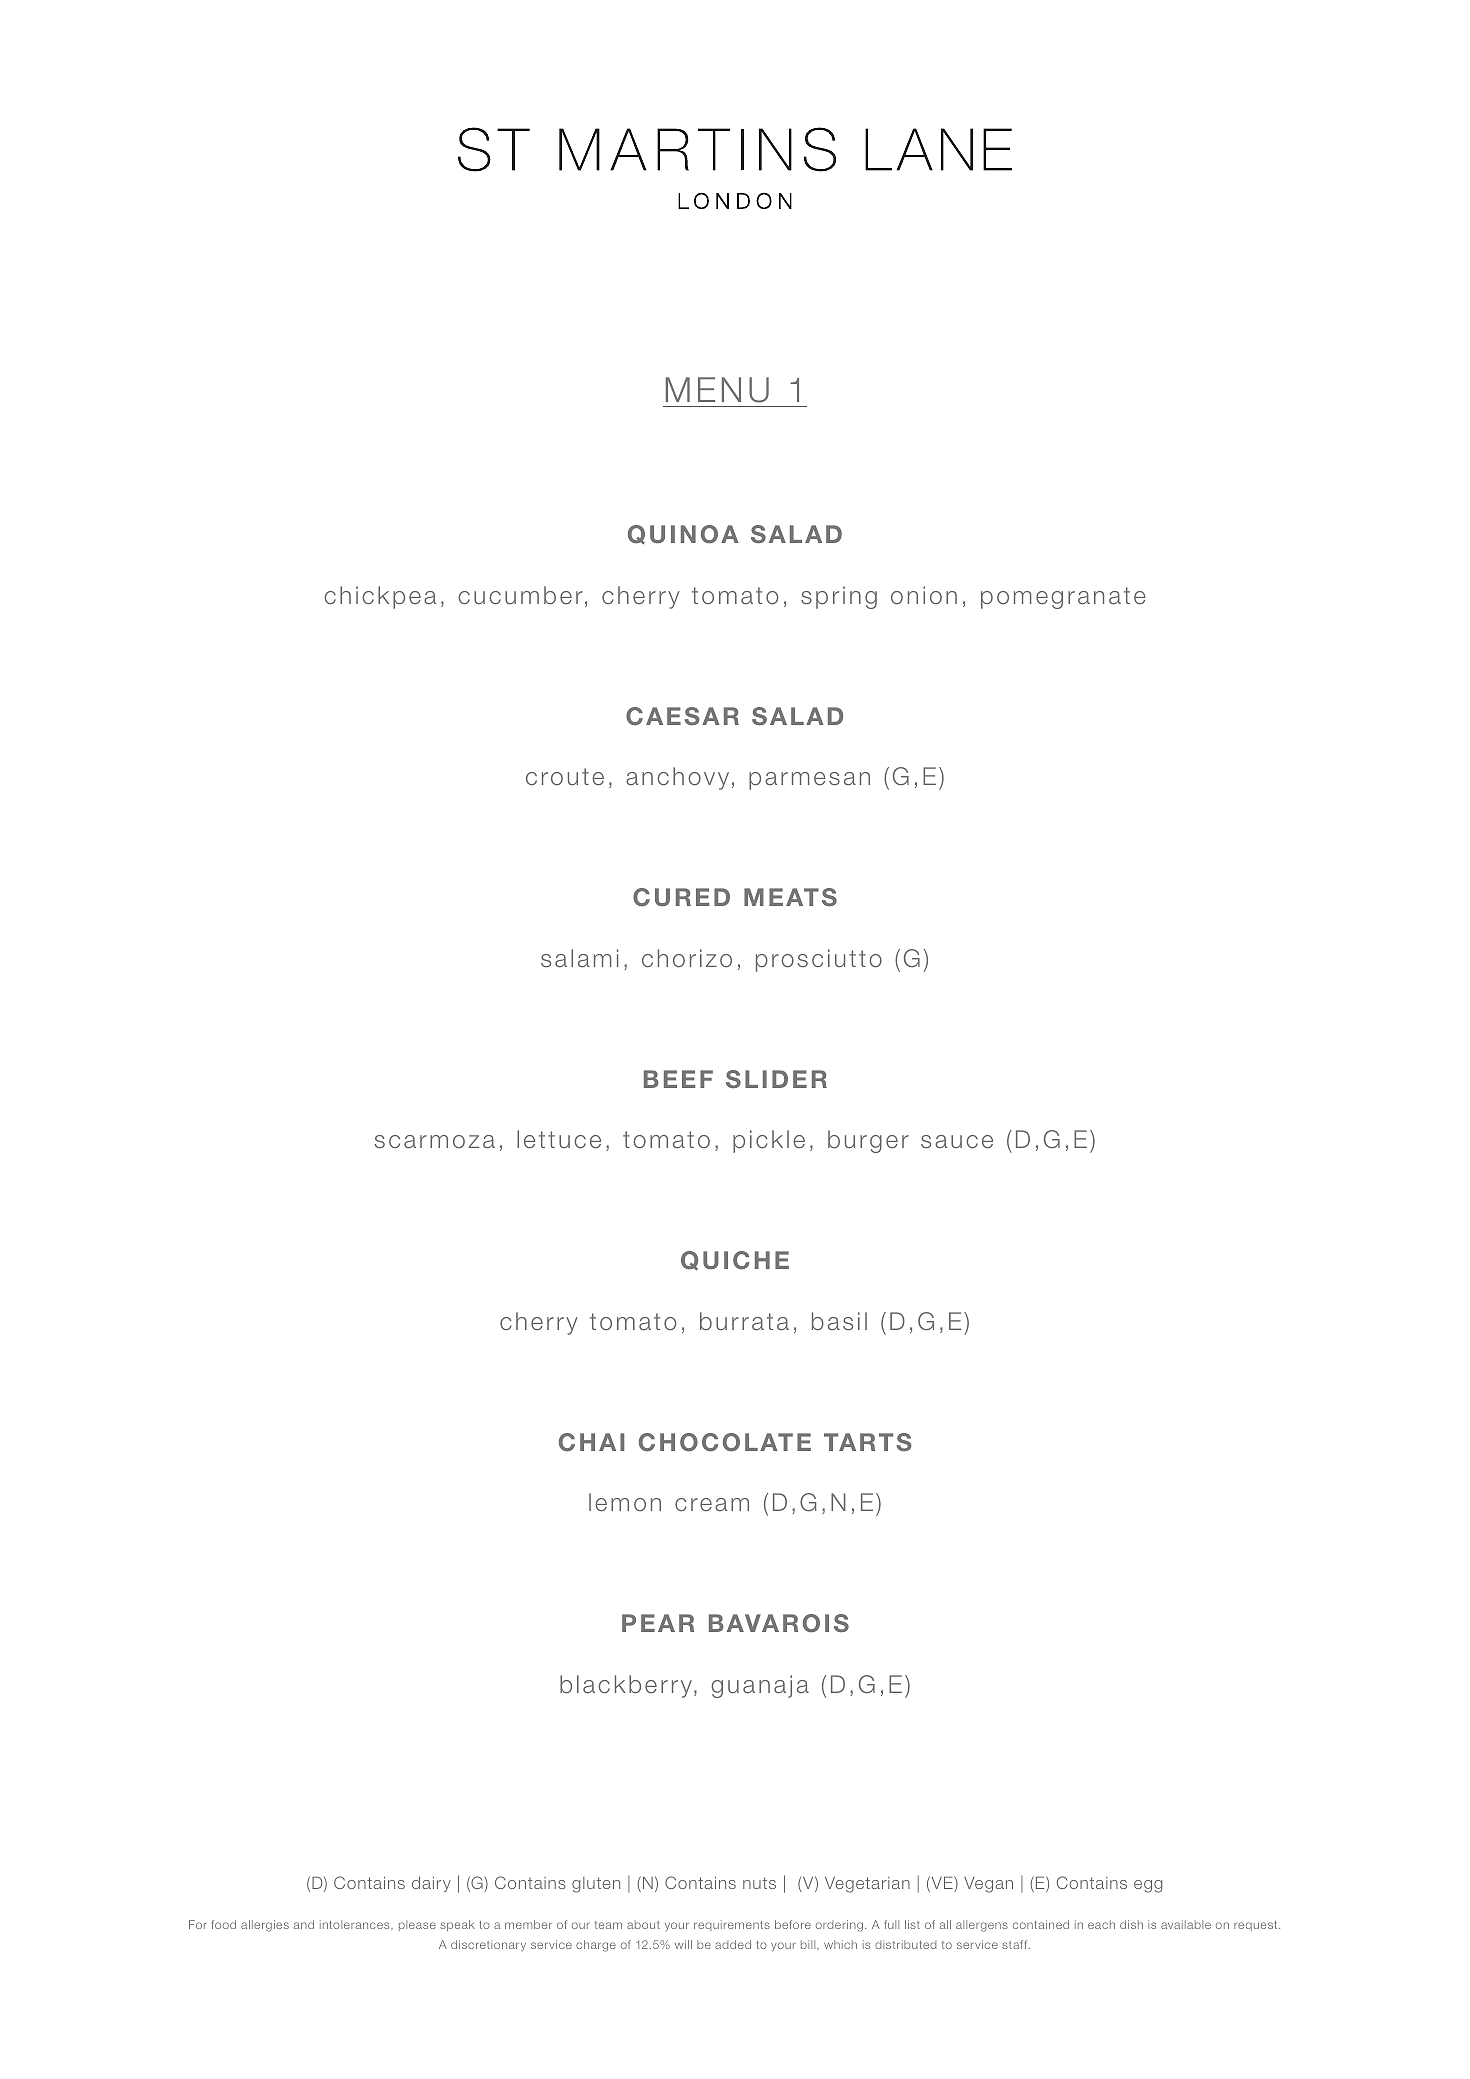  What do you see at coordinates (626, 1686) in the image?
I see `blackberry` at bounding box center [626, 1686].
